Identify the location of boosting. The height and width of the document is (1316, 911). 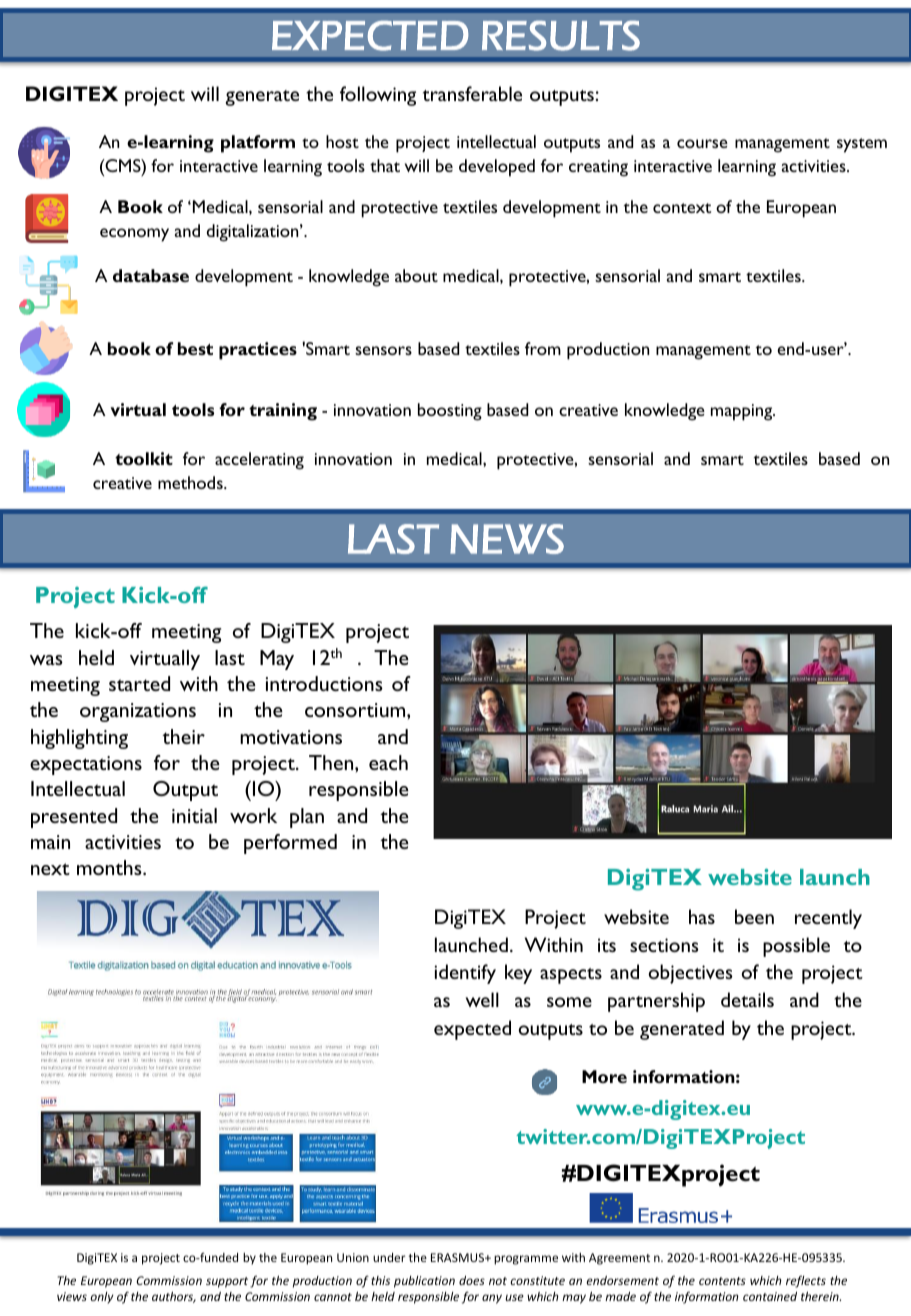
(450, 412).
